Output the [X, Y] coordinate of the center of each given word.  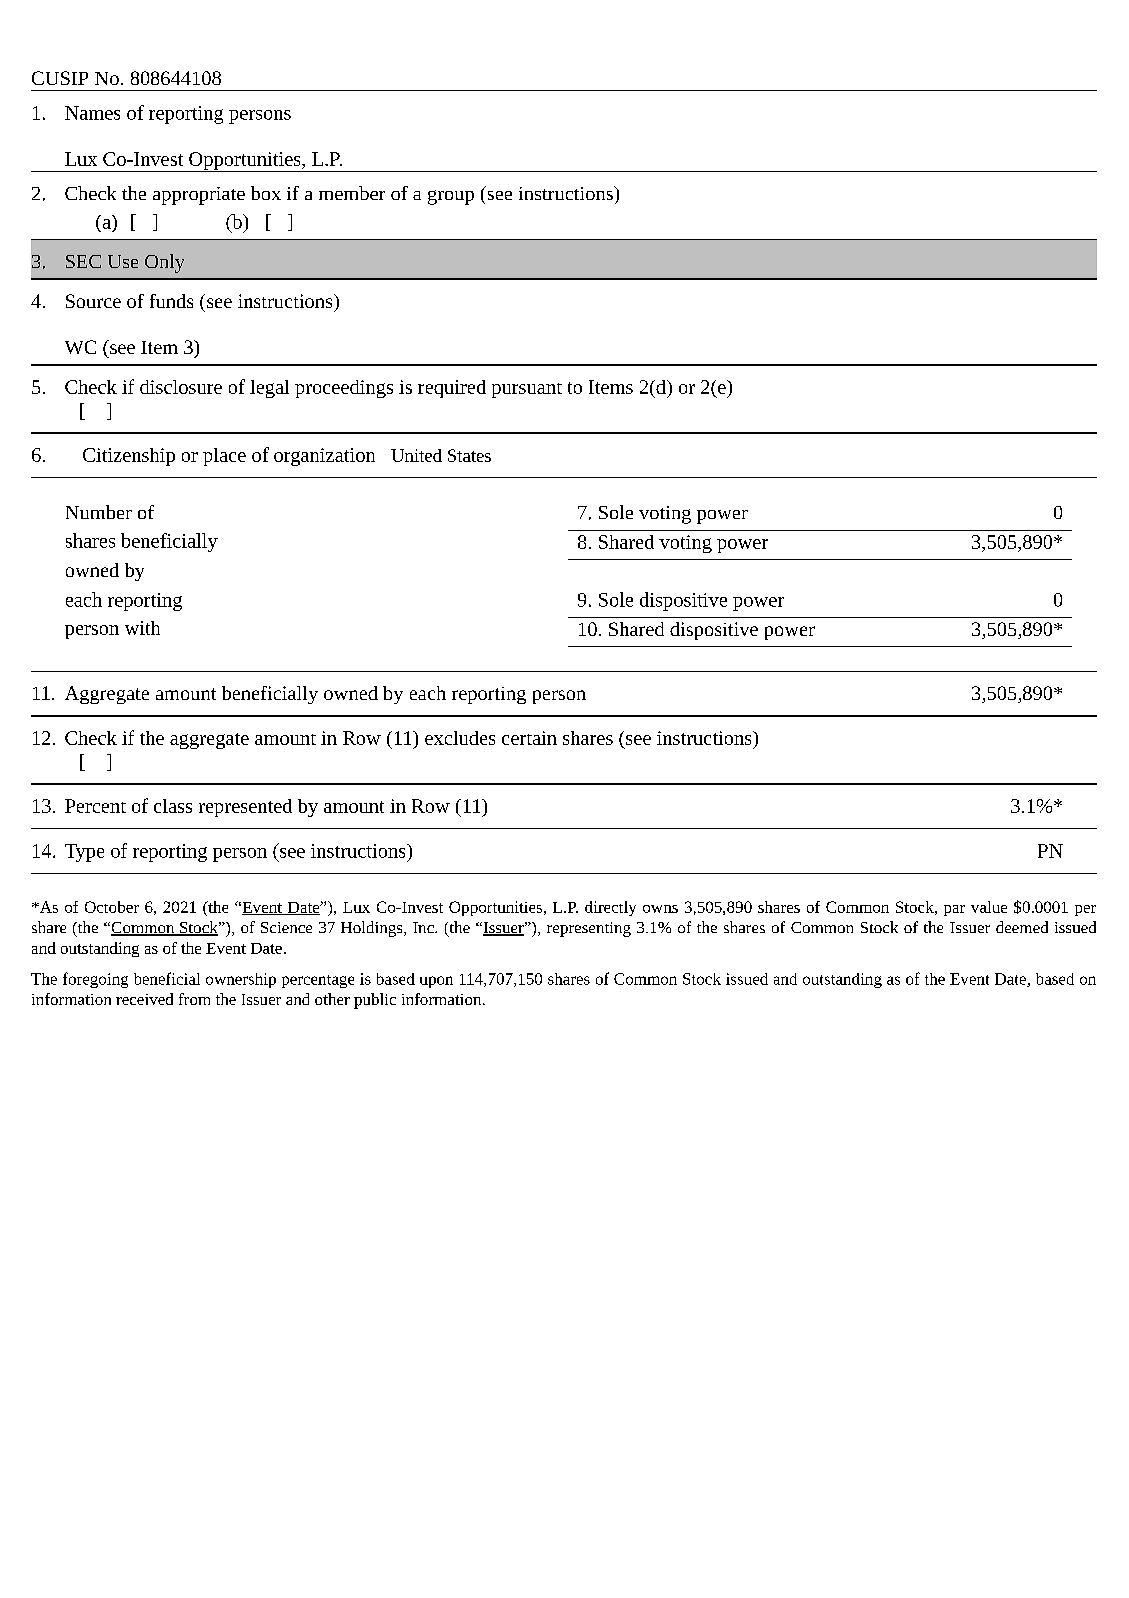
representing [589, 929]
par [954, 910]
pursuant [527, 390]
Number [99, 512]
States [469, 455]
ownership [241, 980]
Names [92, 113]
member [352, 193]
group [451, 197]
